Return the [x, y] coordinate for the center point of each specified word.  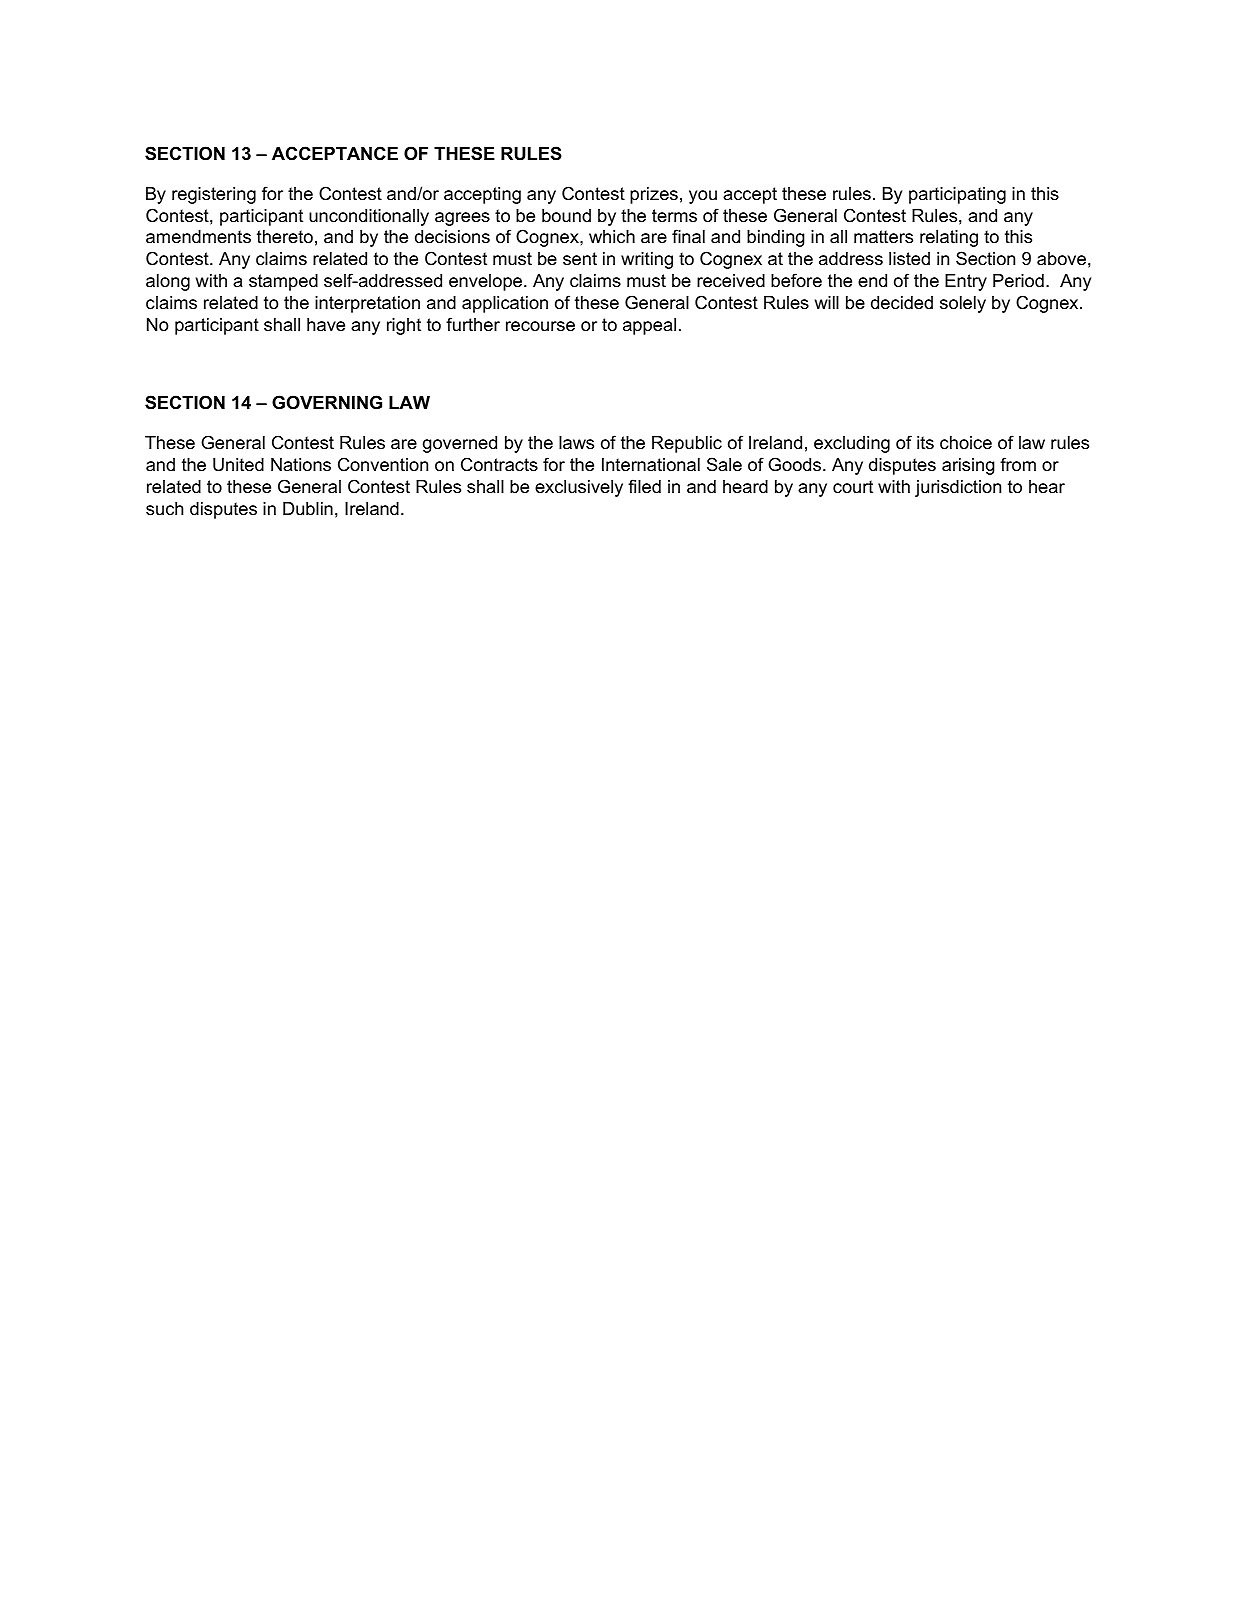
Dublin [308, 509]
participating [957, 195]
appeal [649, 326]
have [326, 325]
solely [963, 304]
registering [214, 195]
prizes [654, 195]
